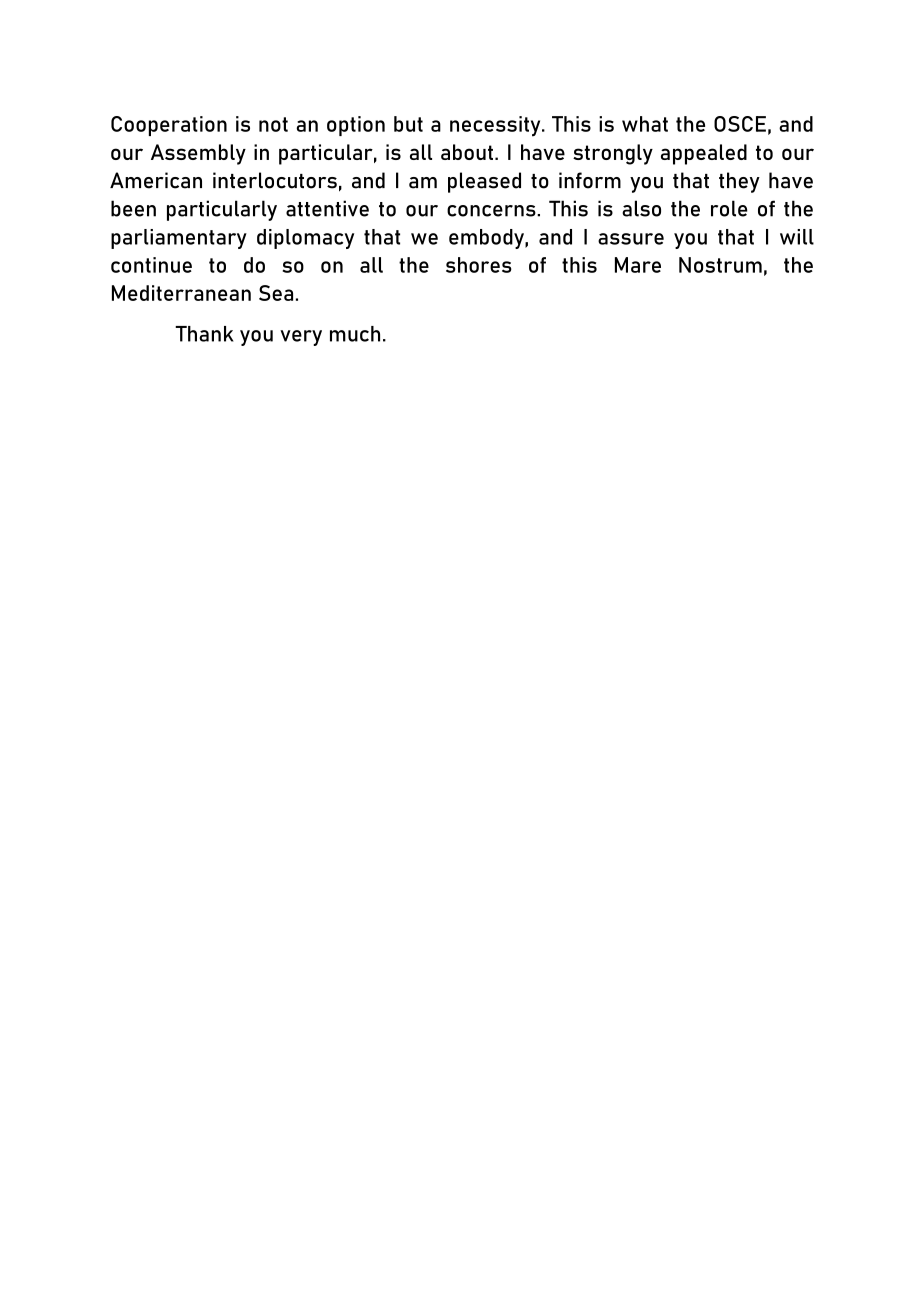 The width and height of the page is (924, 1308). I want to click on Thank, so click(204, 334).
